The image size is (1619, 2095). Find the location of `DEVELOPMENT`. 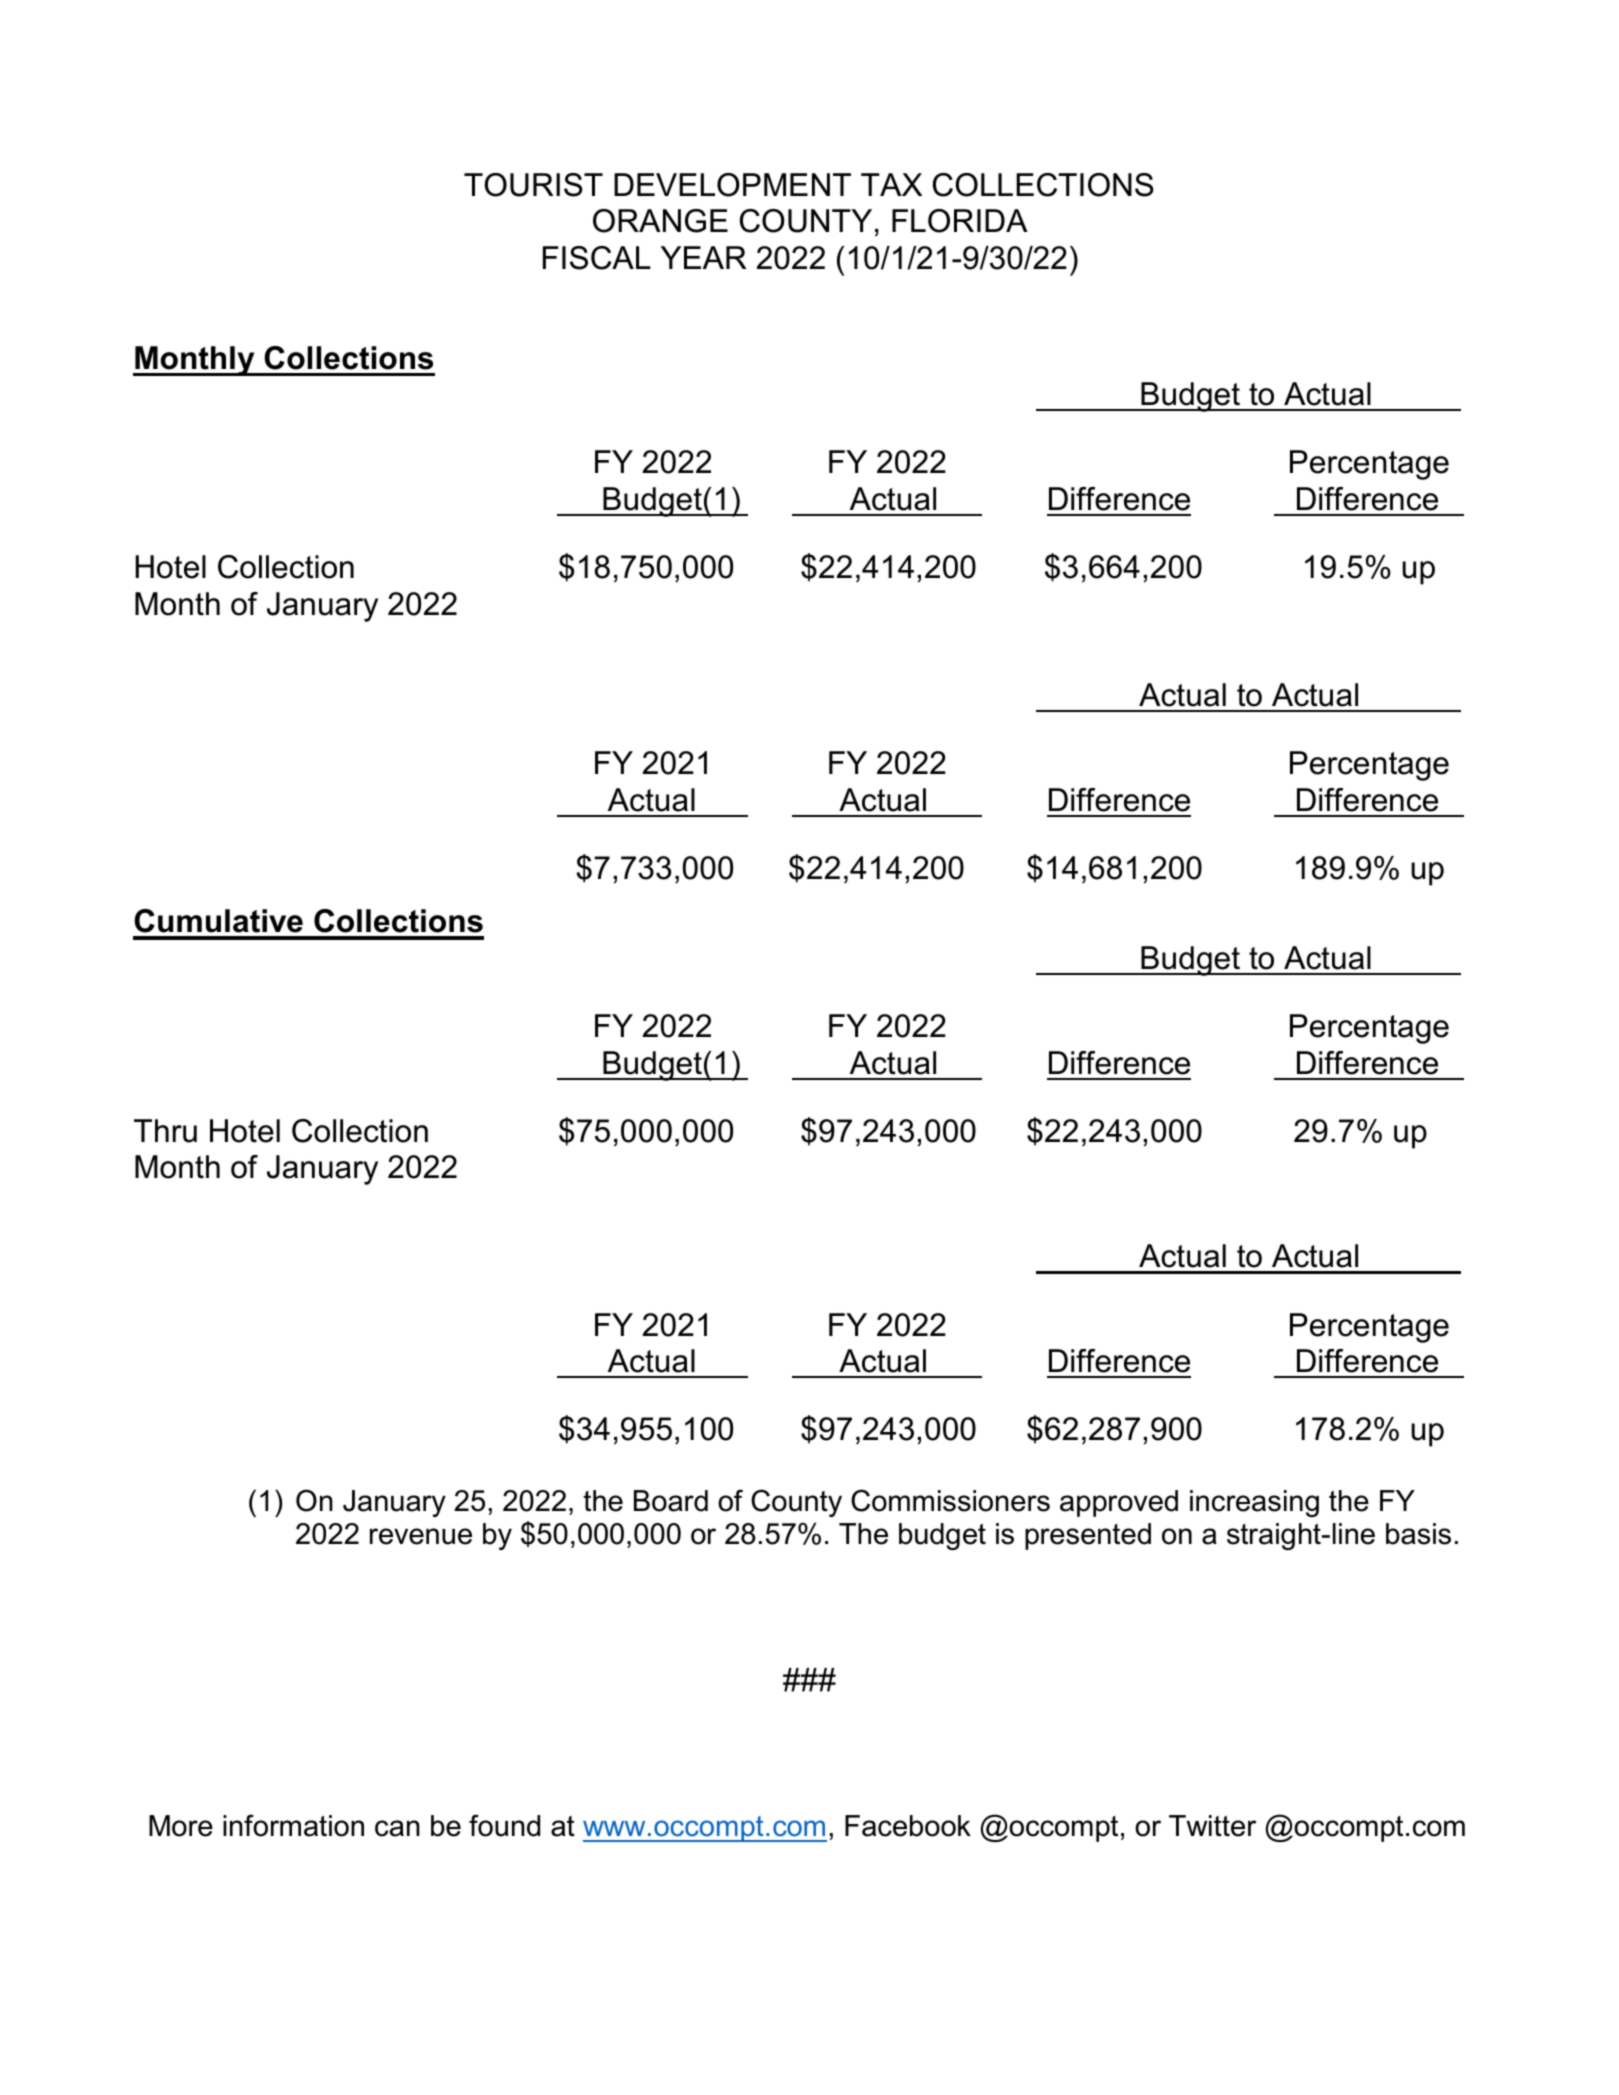

DEVELOPMENT is located at coordinates (732, 185).
